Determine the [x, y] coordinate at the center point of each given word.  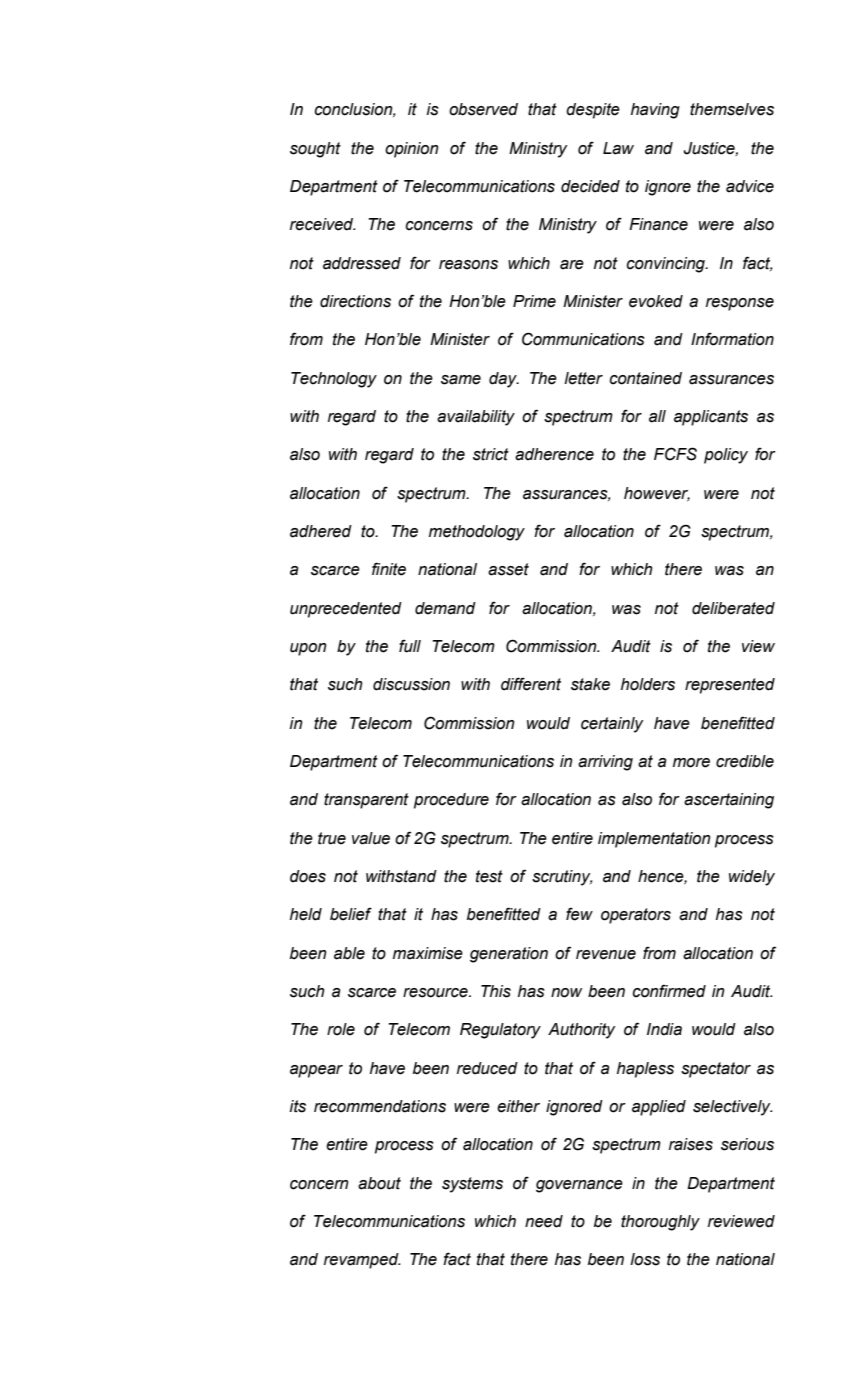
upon [308, 649]
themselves [732, 109]
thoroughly [660, 1223]
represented [730, 686]
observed [483, 109]
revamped [362, 1261]
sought [315, 150]
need [544, 1221]
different [531, 684]
